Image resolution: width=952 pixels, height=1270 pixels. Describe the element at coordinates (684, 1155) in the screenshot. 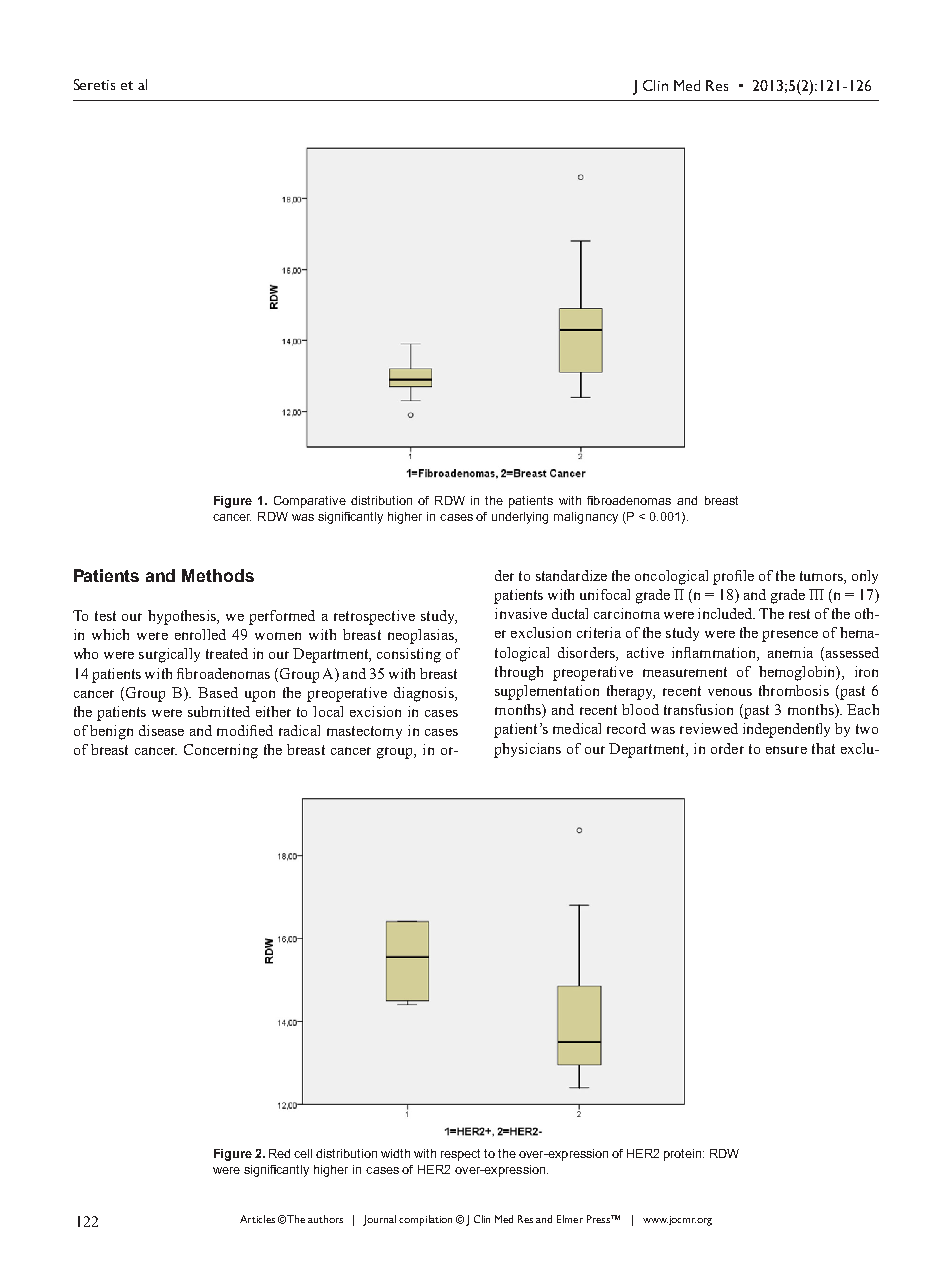

I see `protein` at that location.
